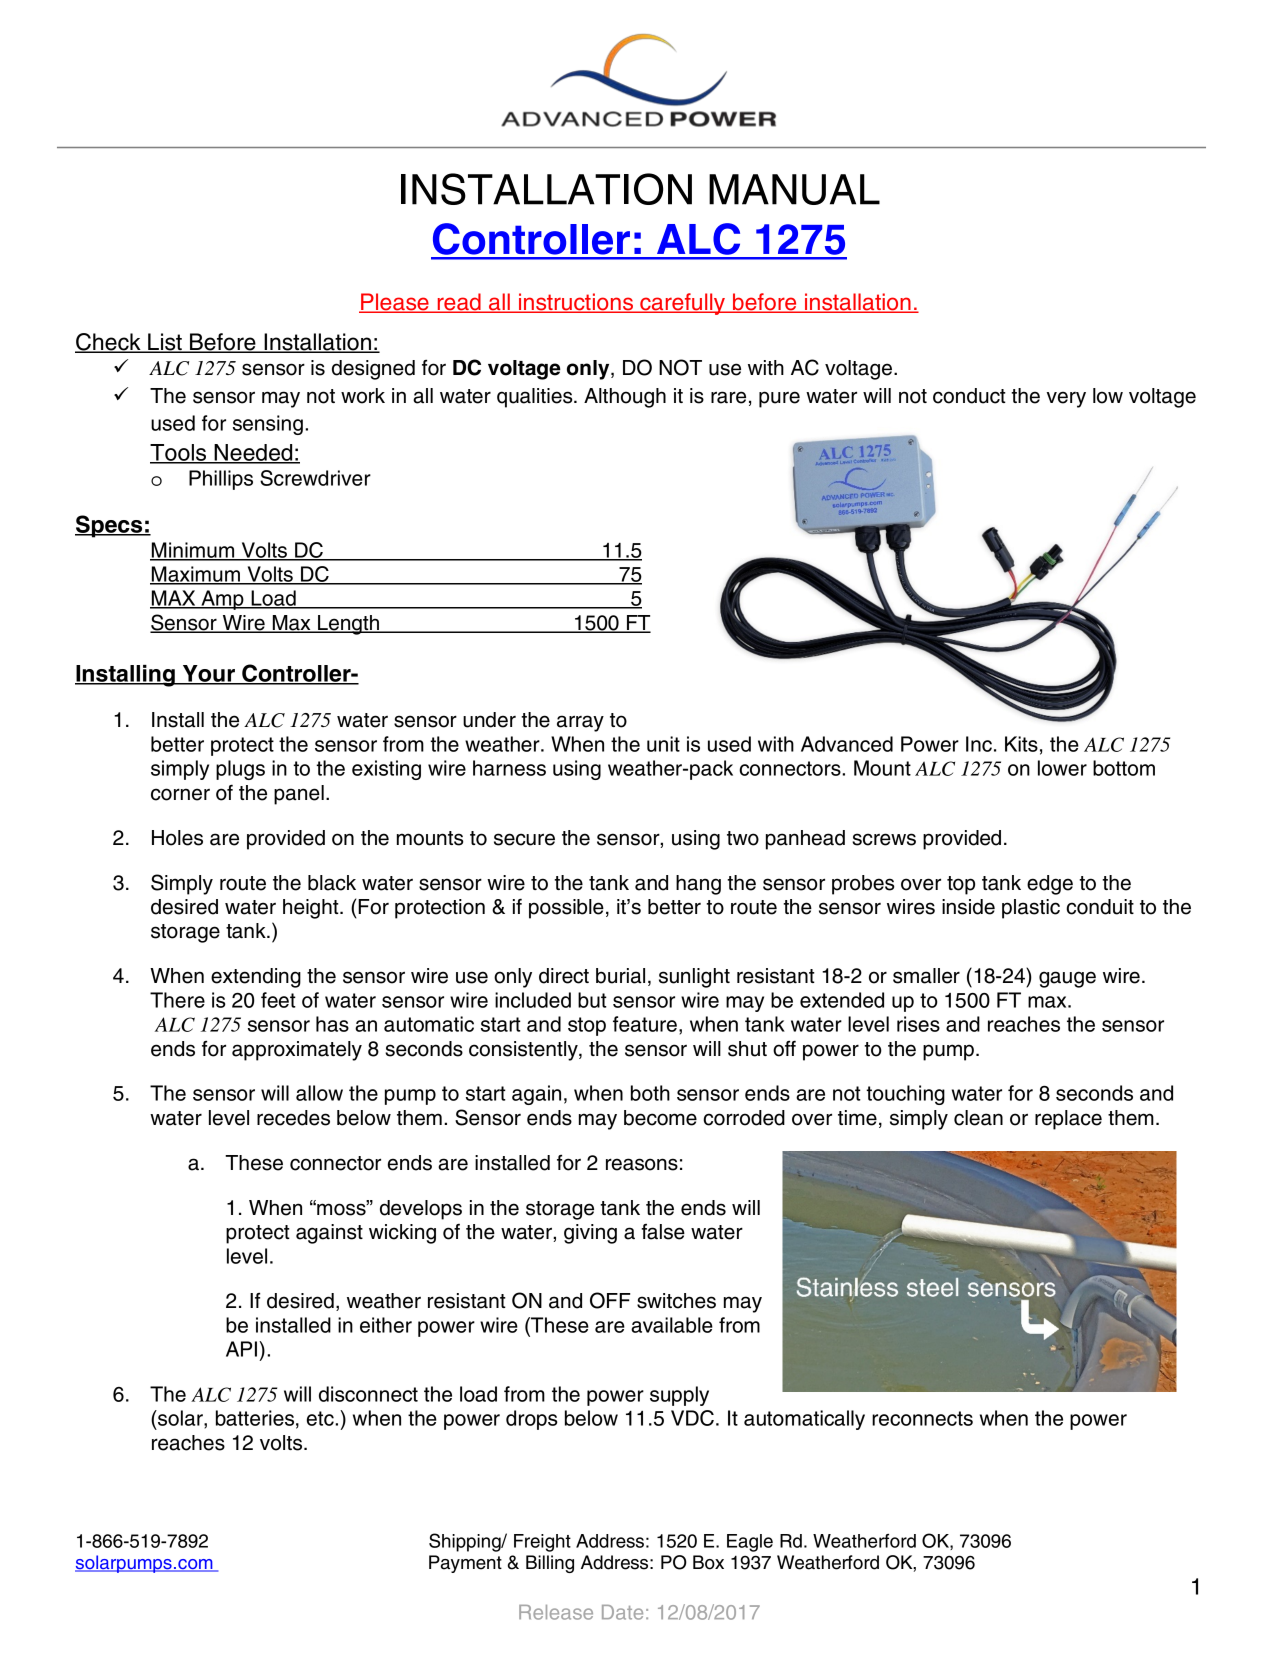  I want to click on List, so click(165, 343).
